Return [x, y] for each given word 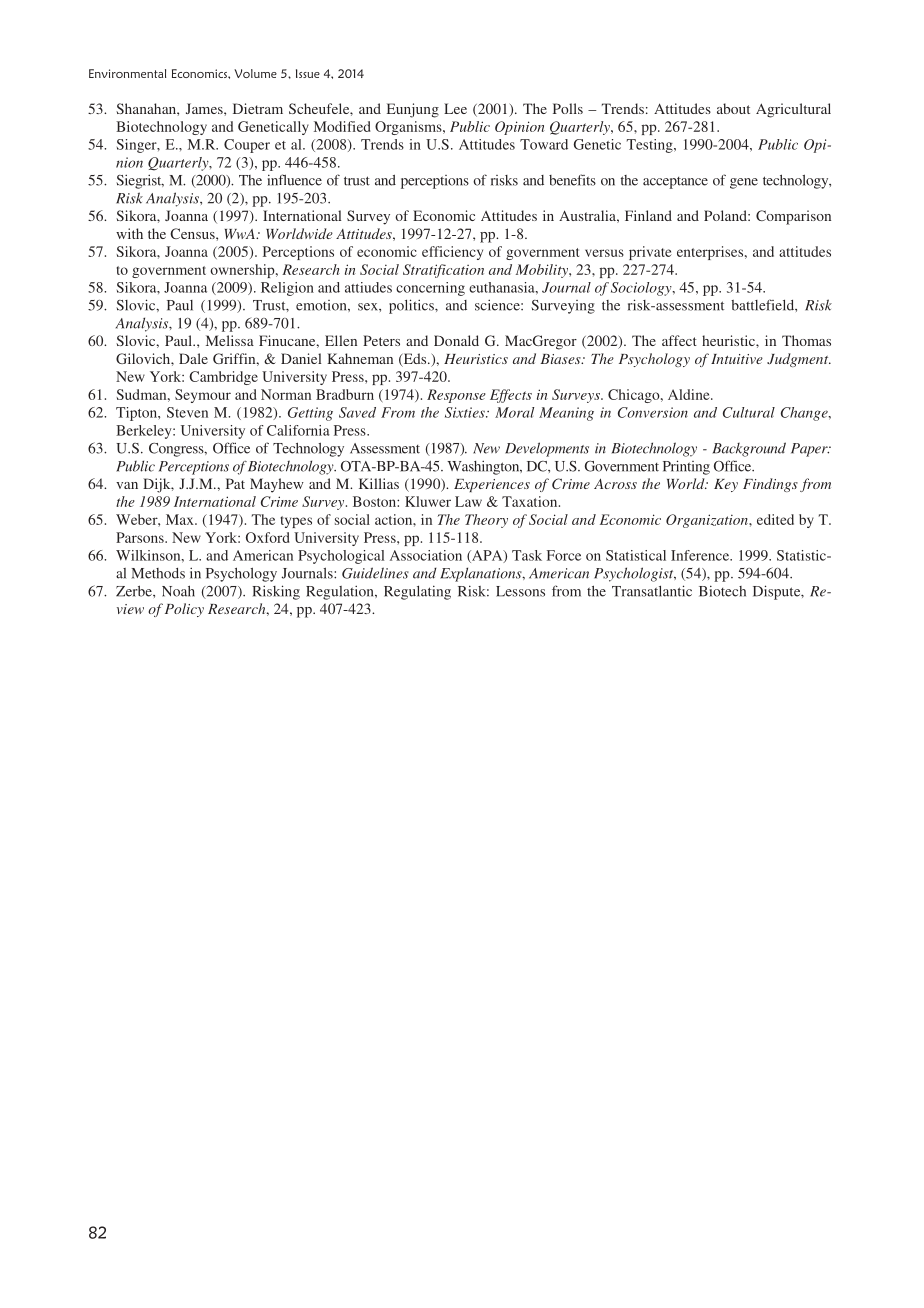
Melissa [230, 340]
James [205, 108]
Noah [178, 591]
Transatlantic [652, 591]
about [733, 108]
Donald [456, 340]
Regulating [417, 592]
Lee [455, 108]
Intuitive [737, 359]
